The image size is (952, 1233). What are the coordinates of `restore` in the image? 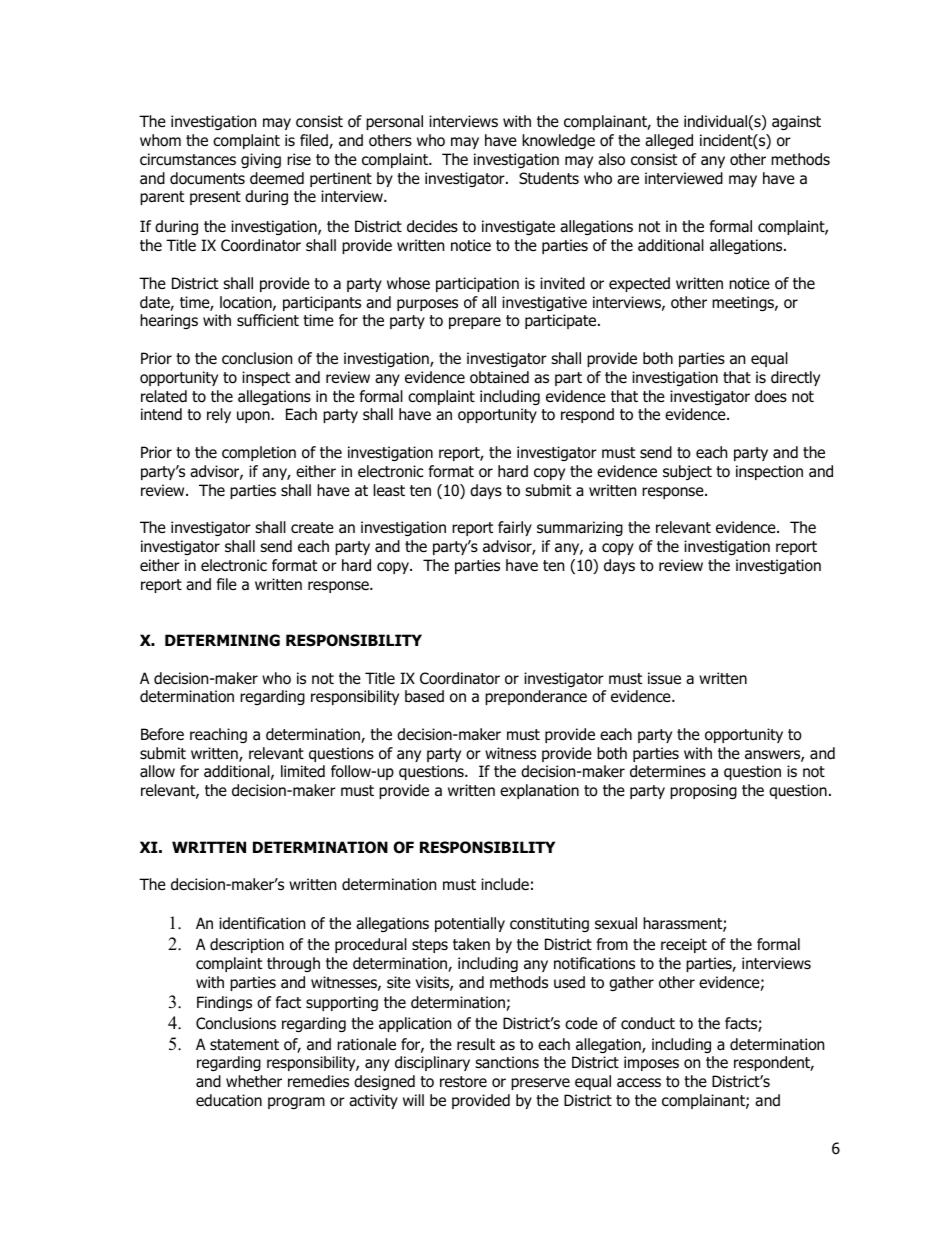 It's located at (463, 1082).
